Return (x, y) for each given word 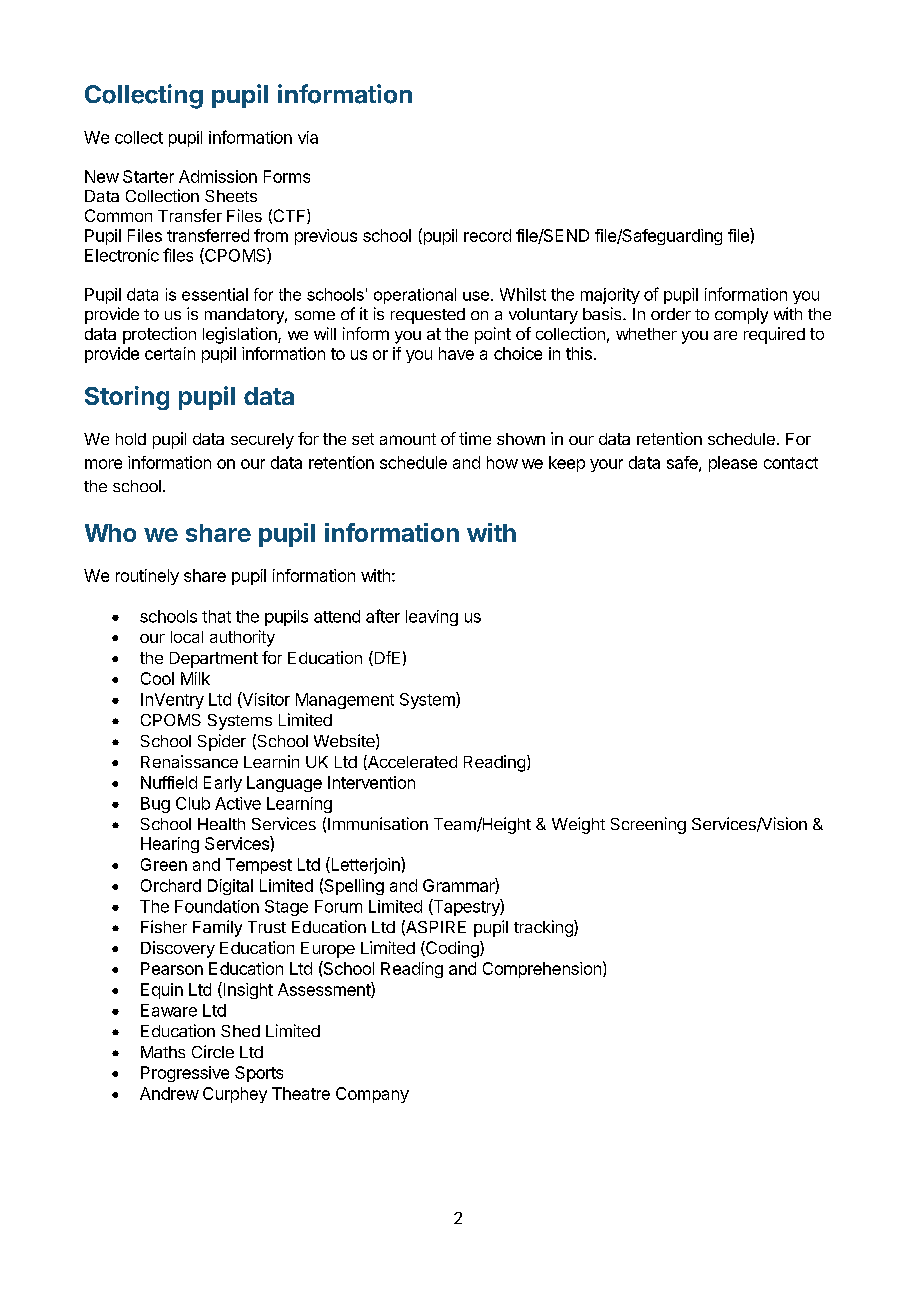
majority (610, 296)
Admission (218, 176)
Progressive (185, 1074)
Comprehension (542, 970)
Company (372, 1095)
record (487, 235)
